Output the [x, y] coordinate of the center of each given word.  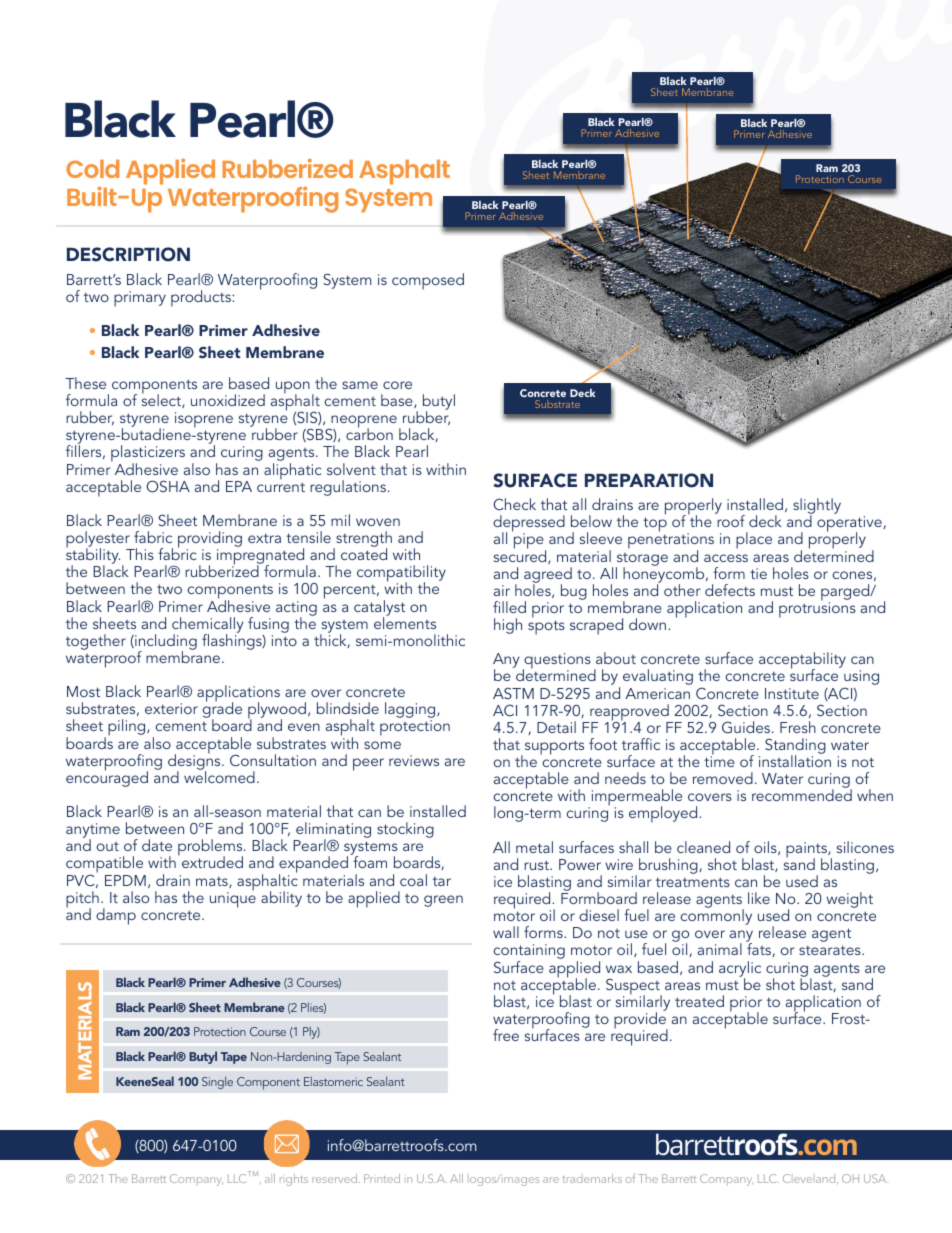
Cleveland [810, 1179]
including [165, 643]
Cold [92, 169]
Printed [382, 1178]
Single [217, 1082]
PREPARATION [649, 480]
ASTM [513, 693]
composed [428, 281]
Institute [792, 693]
